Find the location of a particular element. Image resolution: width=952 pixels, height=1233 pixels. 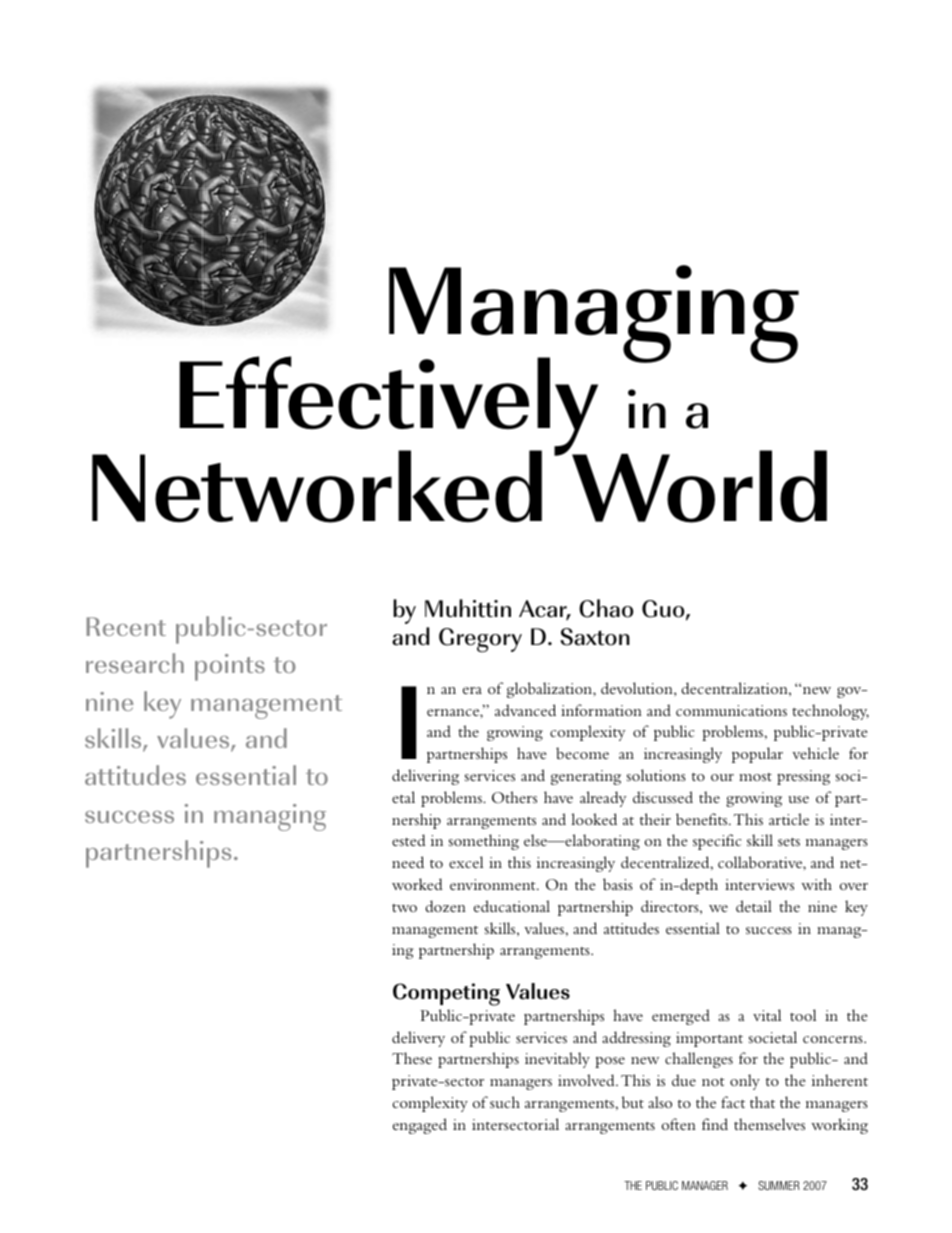

educational is located at coordinates (512, 906).
